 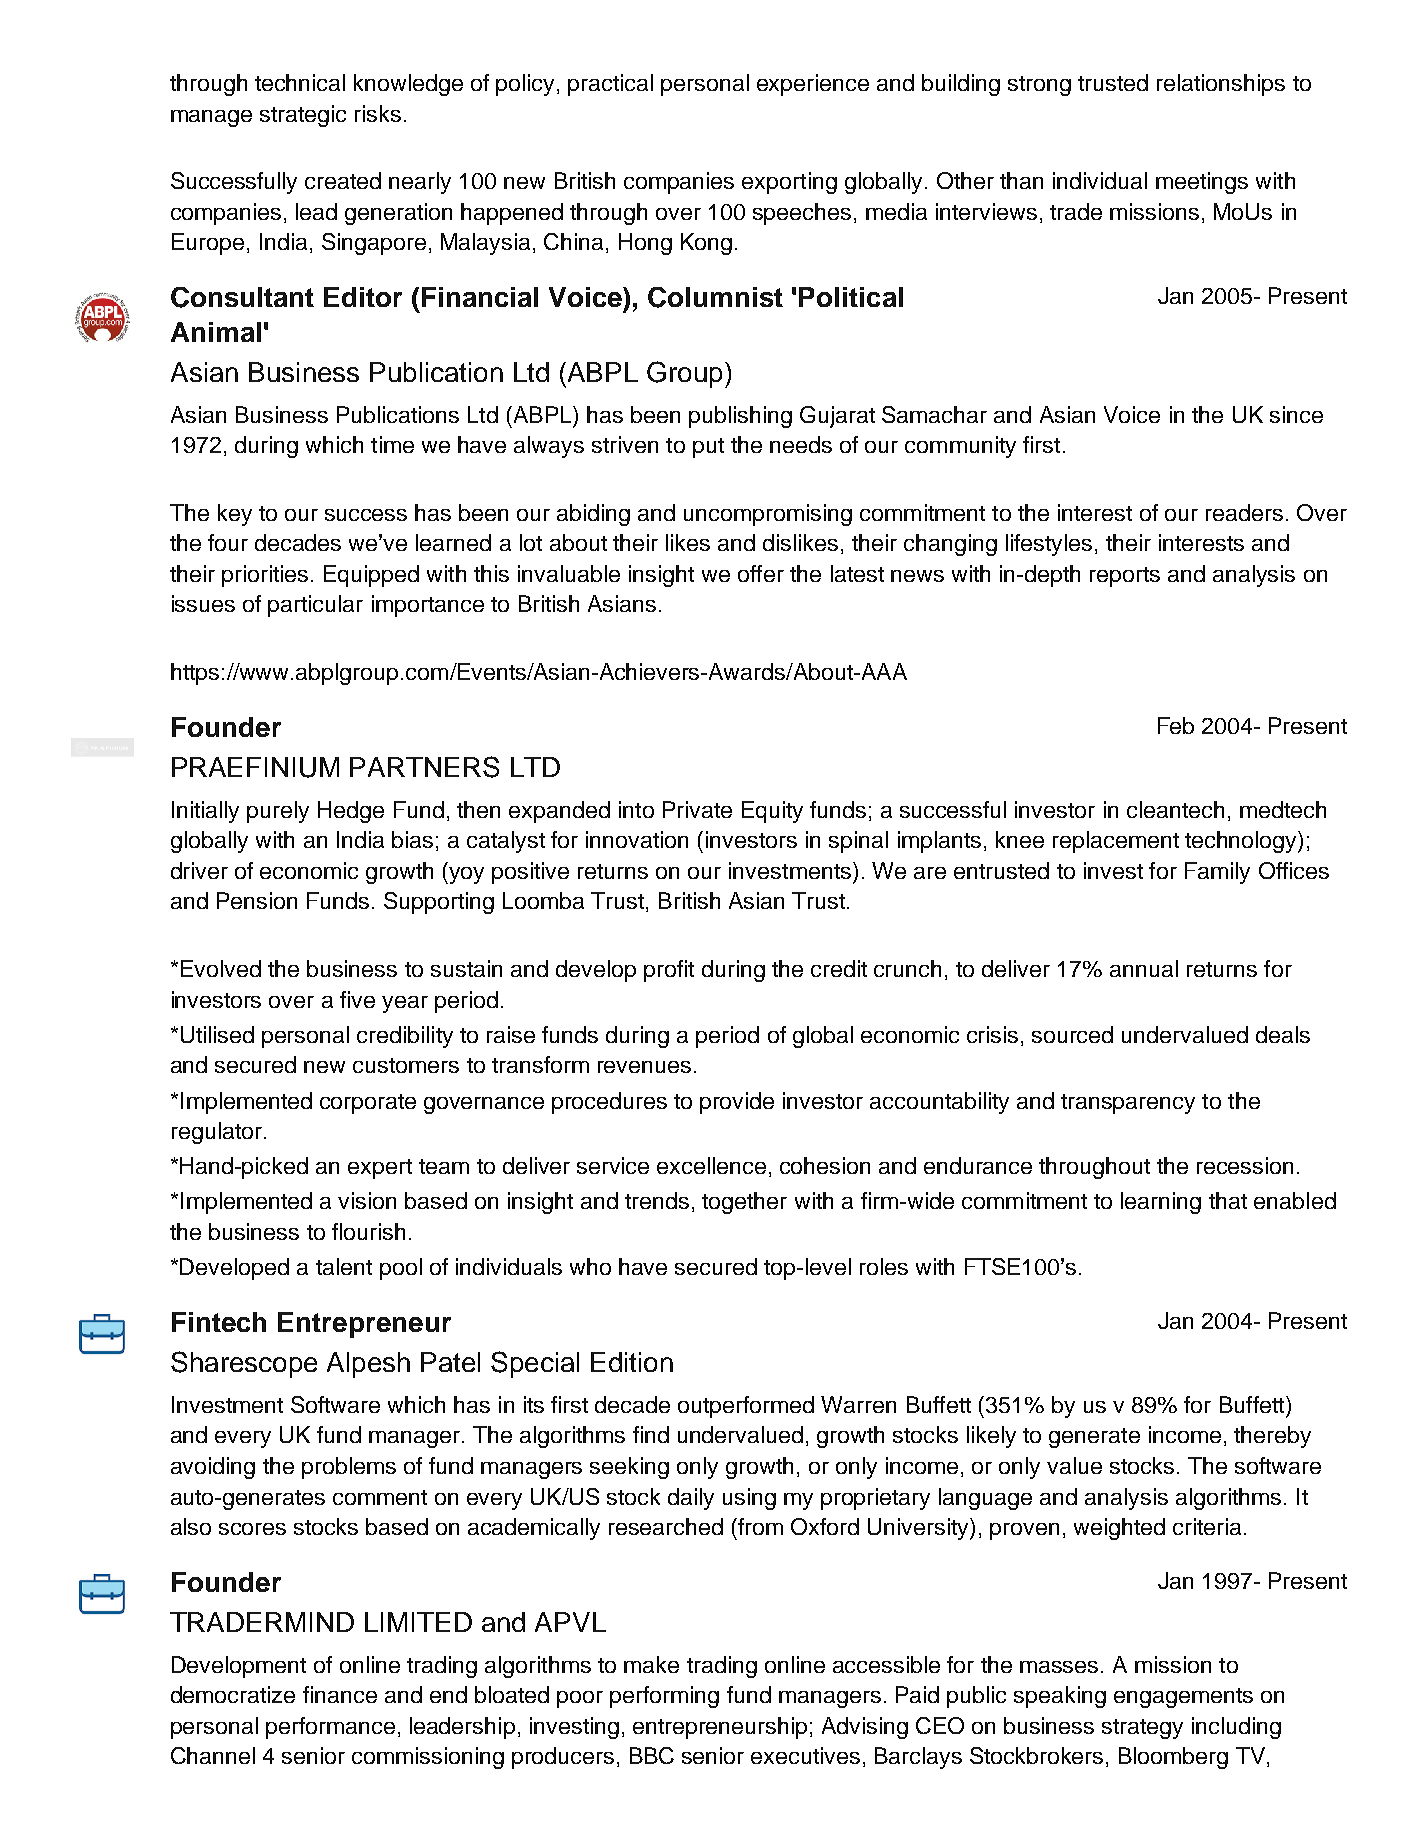 I want to click on vision, so click(x=367, y=1200).
